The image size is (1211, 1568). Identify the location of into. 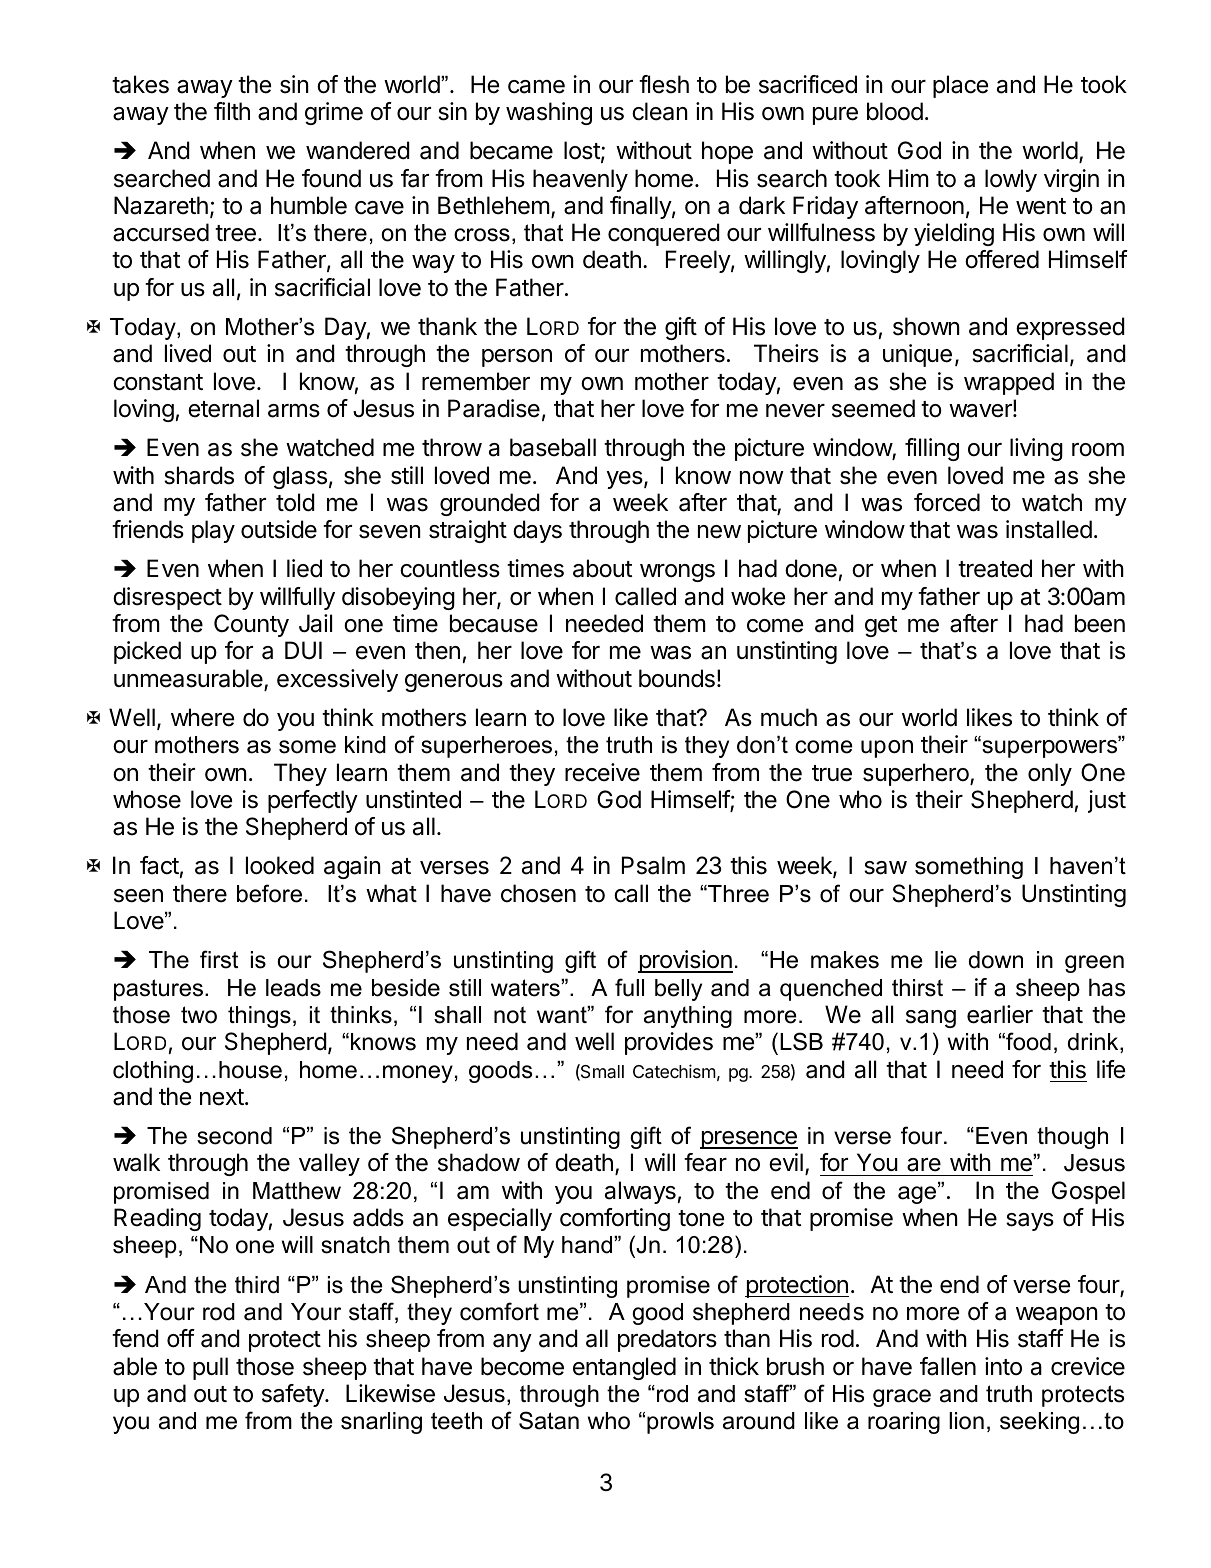
(1003, 1366).
